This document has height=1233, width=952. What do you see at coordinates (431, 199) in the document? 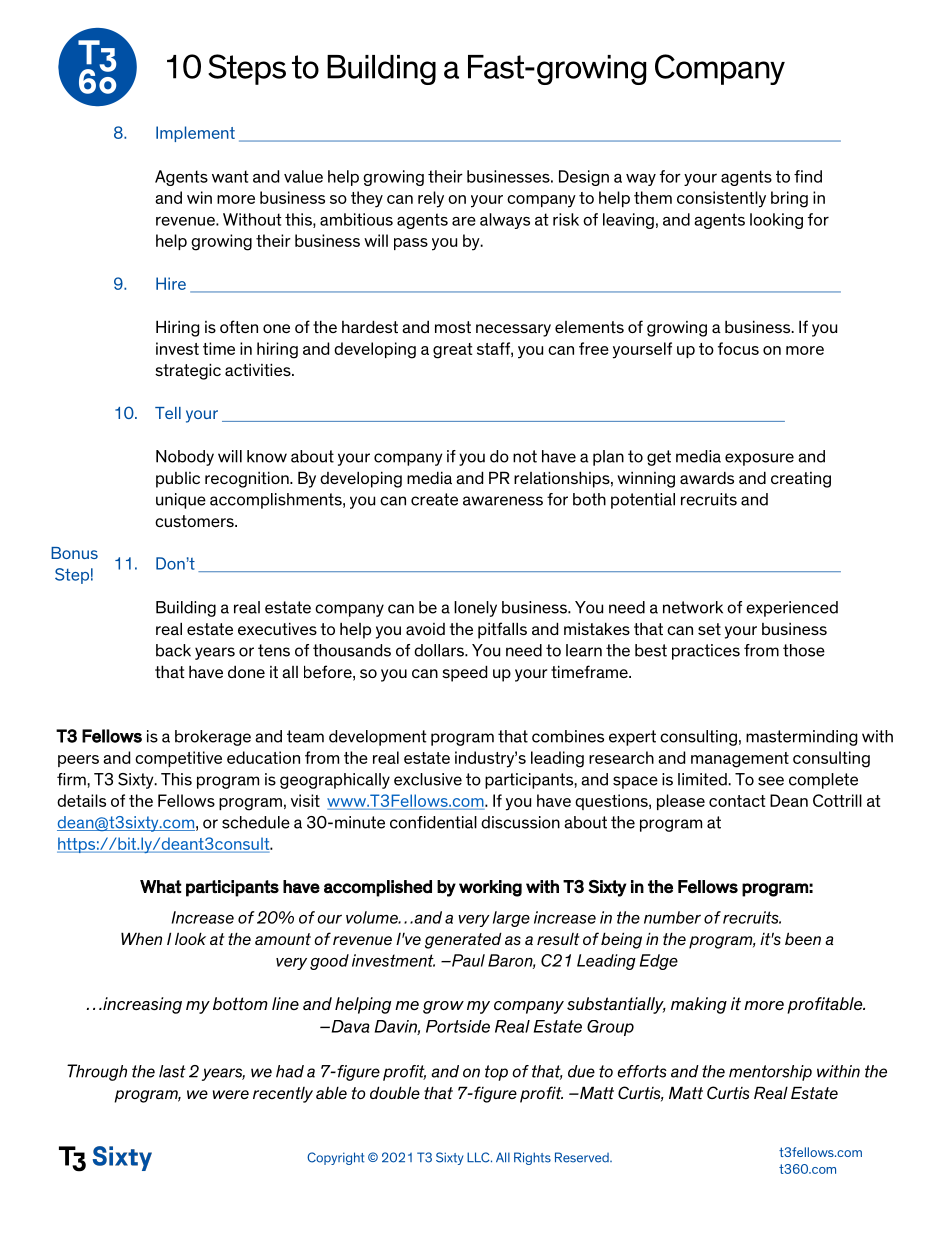
I see `rely` at bounding box center [431, 199].
